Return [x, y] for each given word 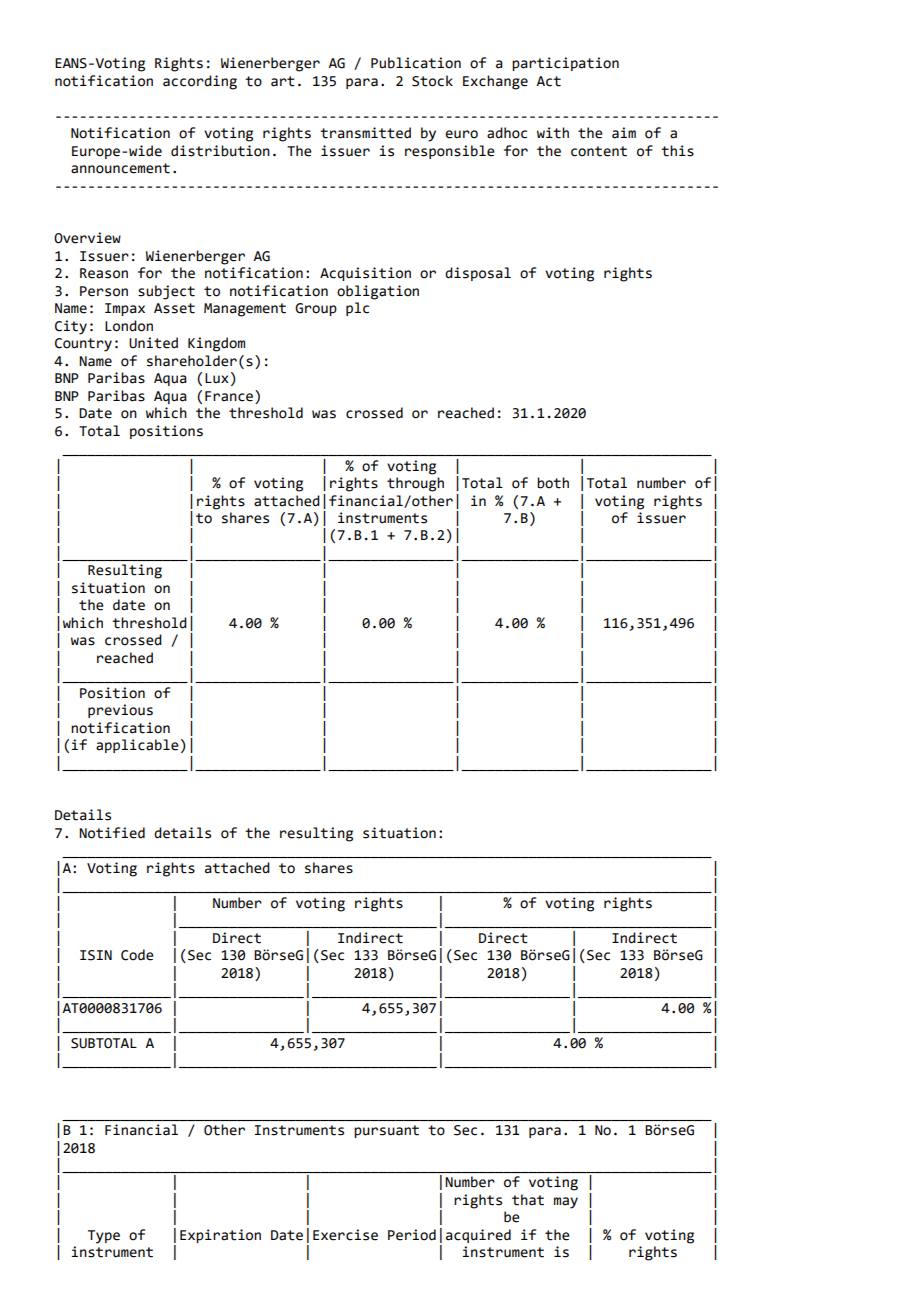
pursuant [386, 1131]
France [230, 396]
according [200, 82]
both [553, 483]
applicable [137, 746]
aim [624, 133]
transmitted [365, 133]
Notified [112, 833]
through [415, 484]
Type [104, 1237]
